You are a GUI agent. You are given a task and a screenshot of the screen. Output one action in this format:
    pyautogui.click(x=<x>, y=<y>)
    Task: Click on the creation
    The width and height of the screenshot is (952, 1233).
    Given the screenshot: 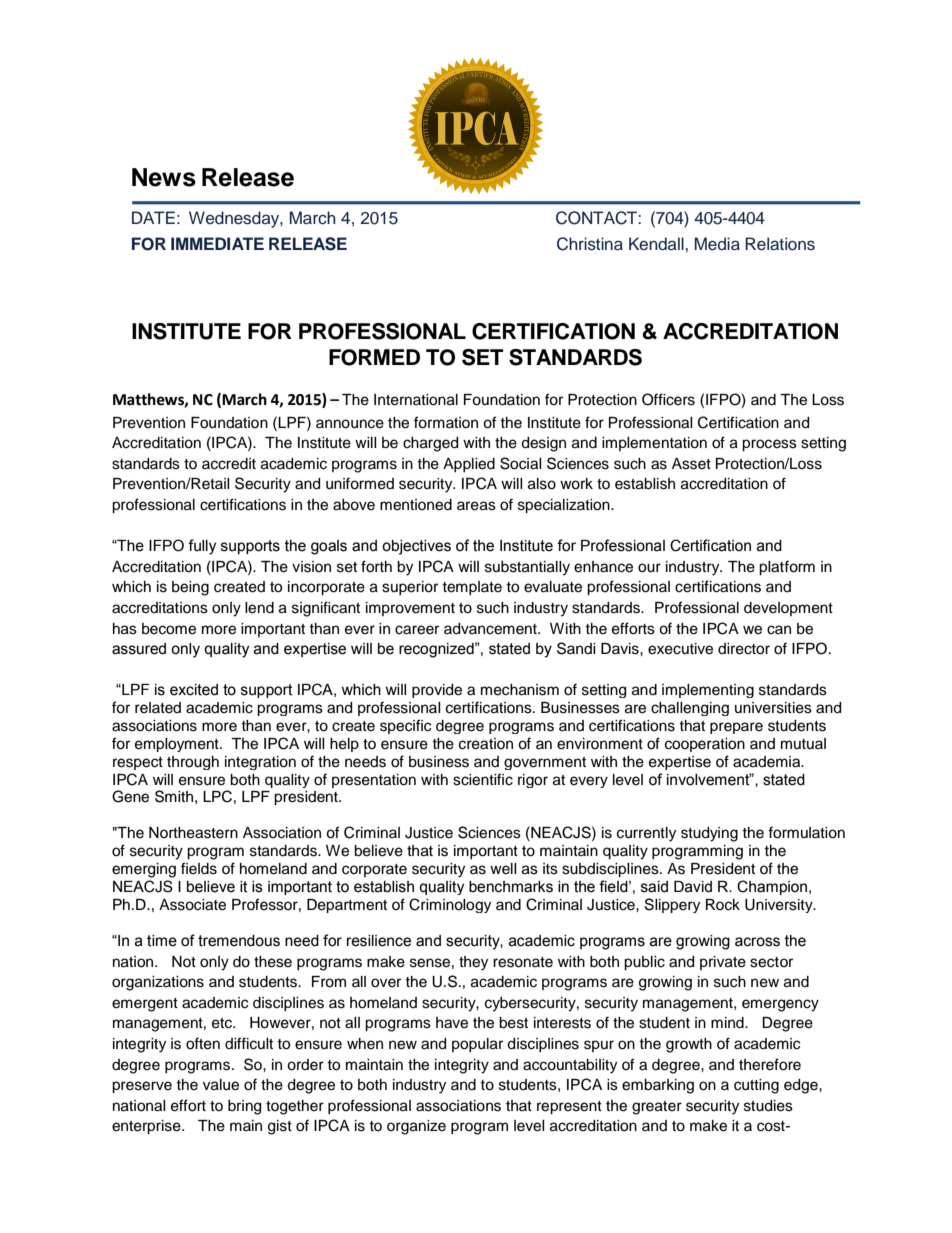 What is the action you would take?
    pyautogui.click(x=486, y=744)
